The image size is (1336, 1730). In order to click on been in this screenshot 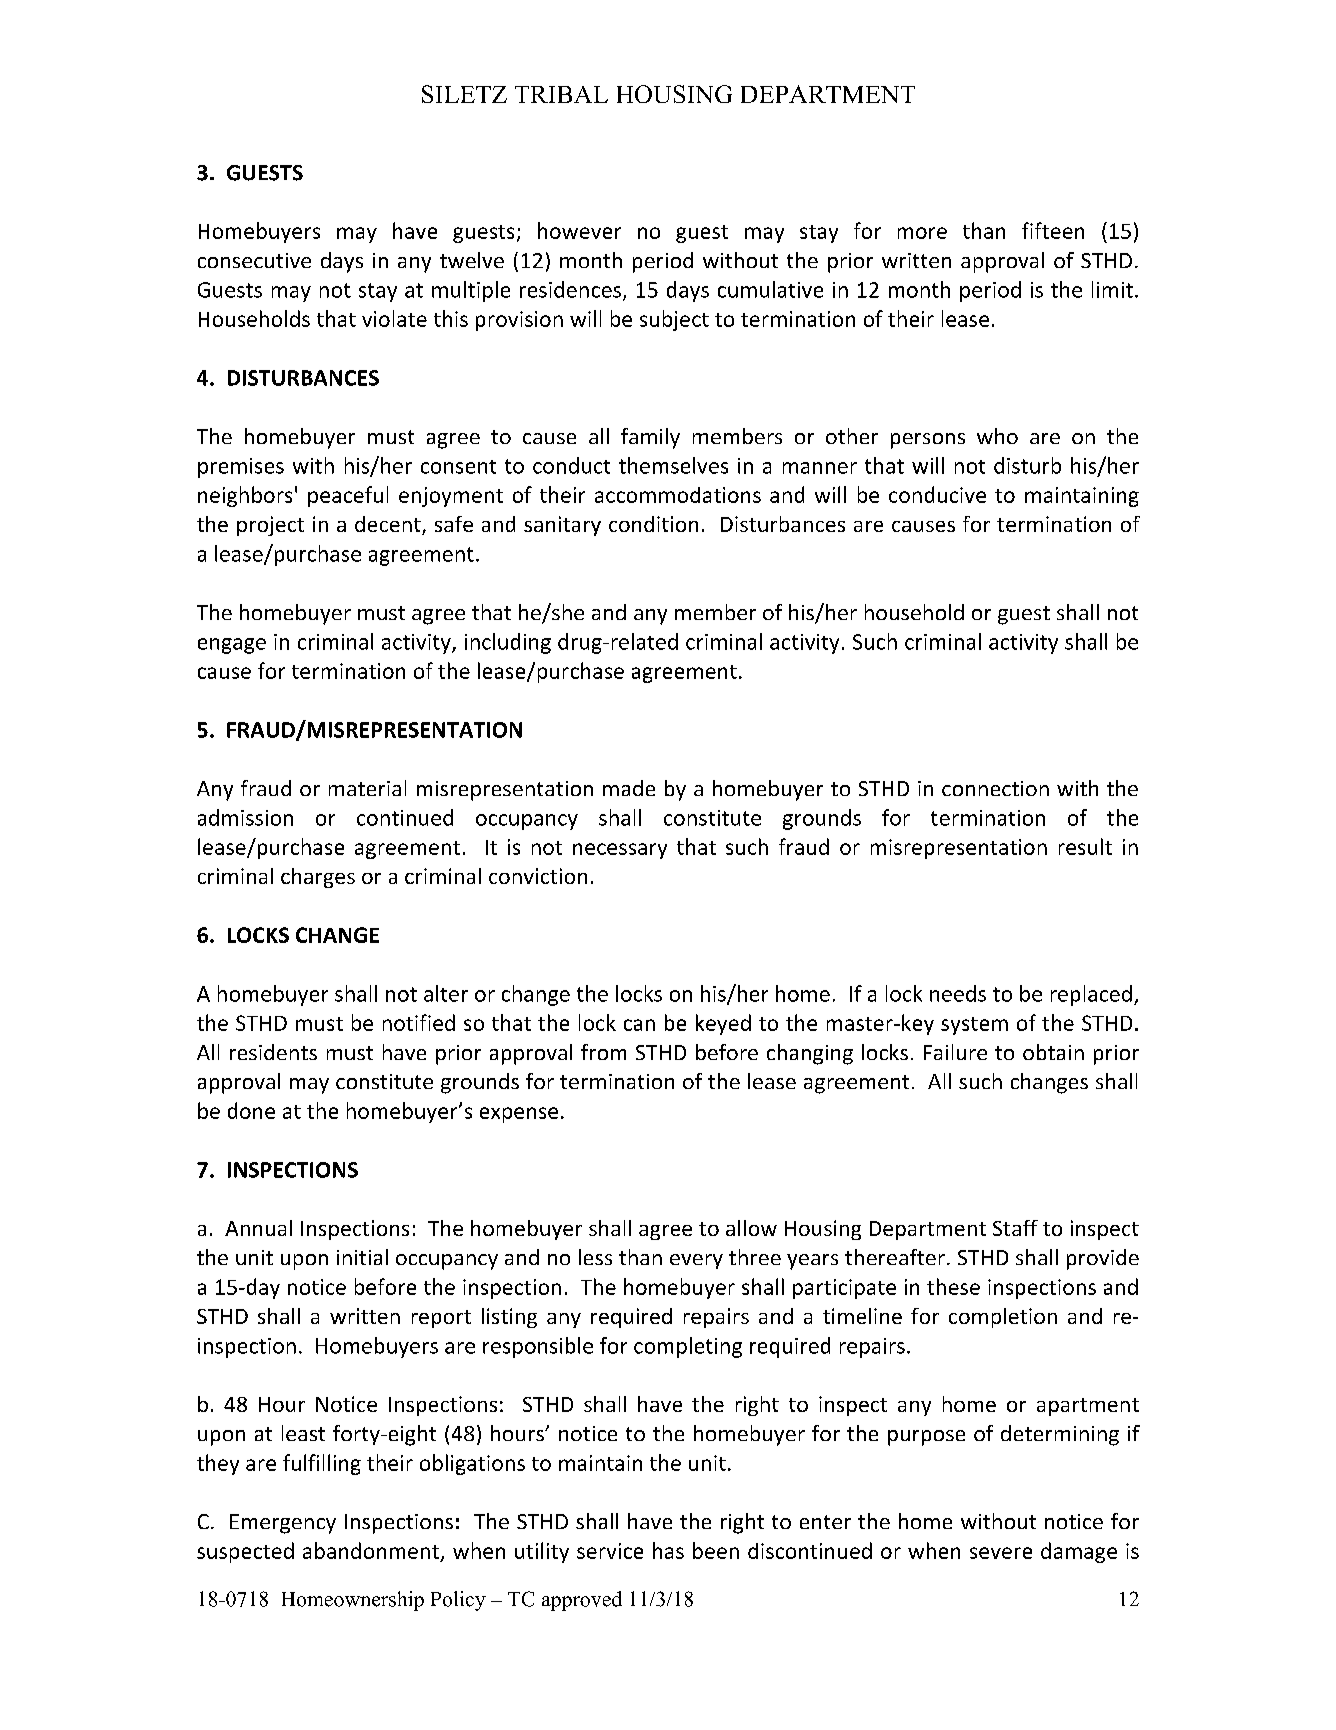, I will do `click(716, 1550)`.
